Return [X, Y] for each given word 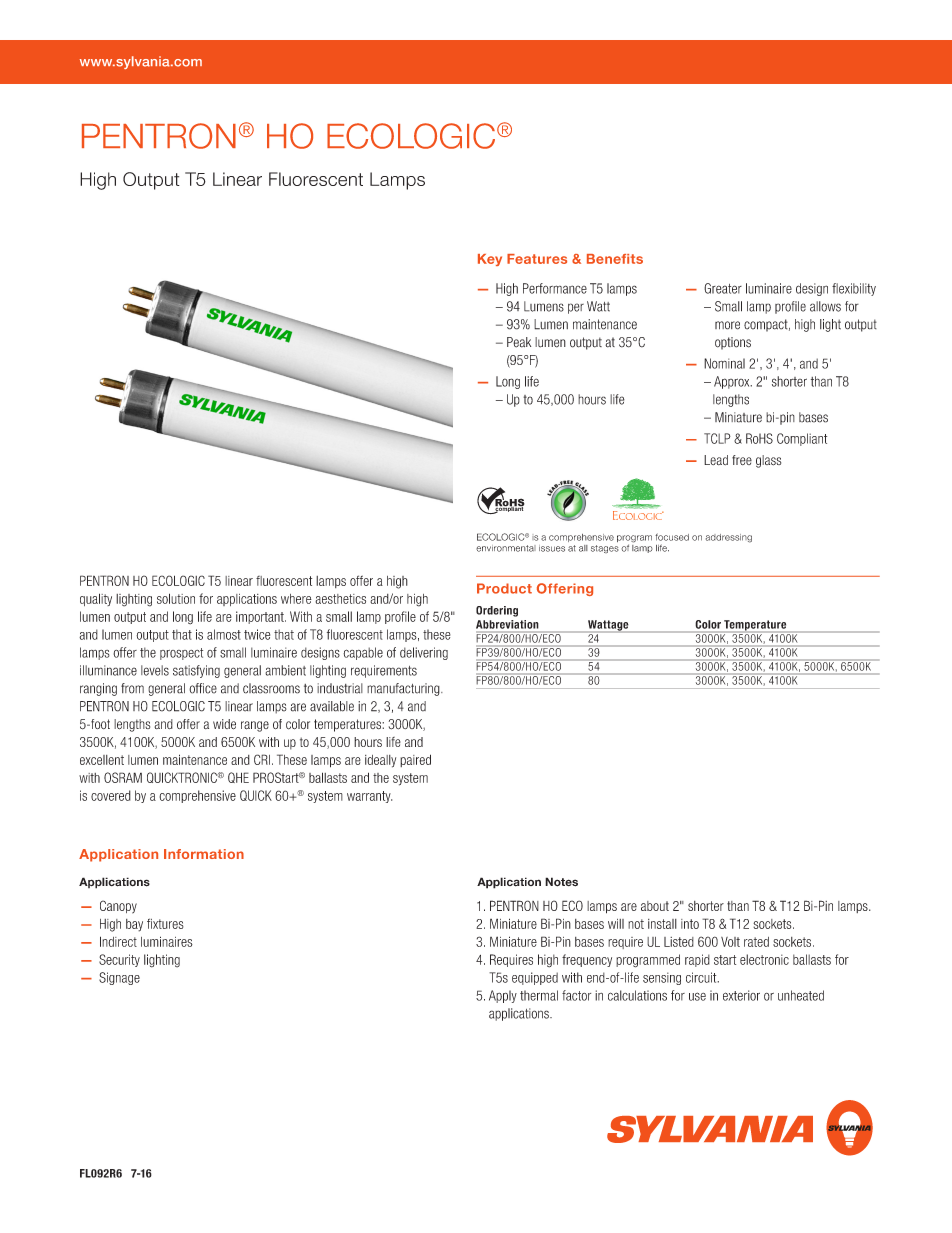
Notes [561, 882]
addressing [729, 538]
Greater [723, 288]
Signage [119, 978]
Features [537, 259]
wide [224, 724]
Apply [503, 996]
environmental [506, 548]
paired [415, 760]
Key [490, 260]
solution [176, 598]
